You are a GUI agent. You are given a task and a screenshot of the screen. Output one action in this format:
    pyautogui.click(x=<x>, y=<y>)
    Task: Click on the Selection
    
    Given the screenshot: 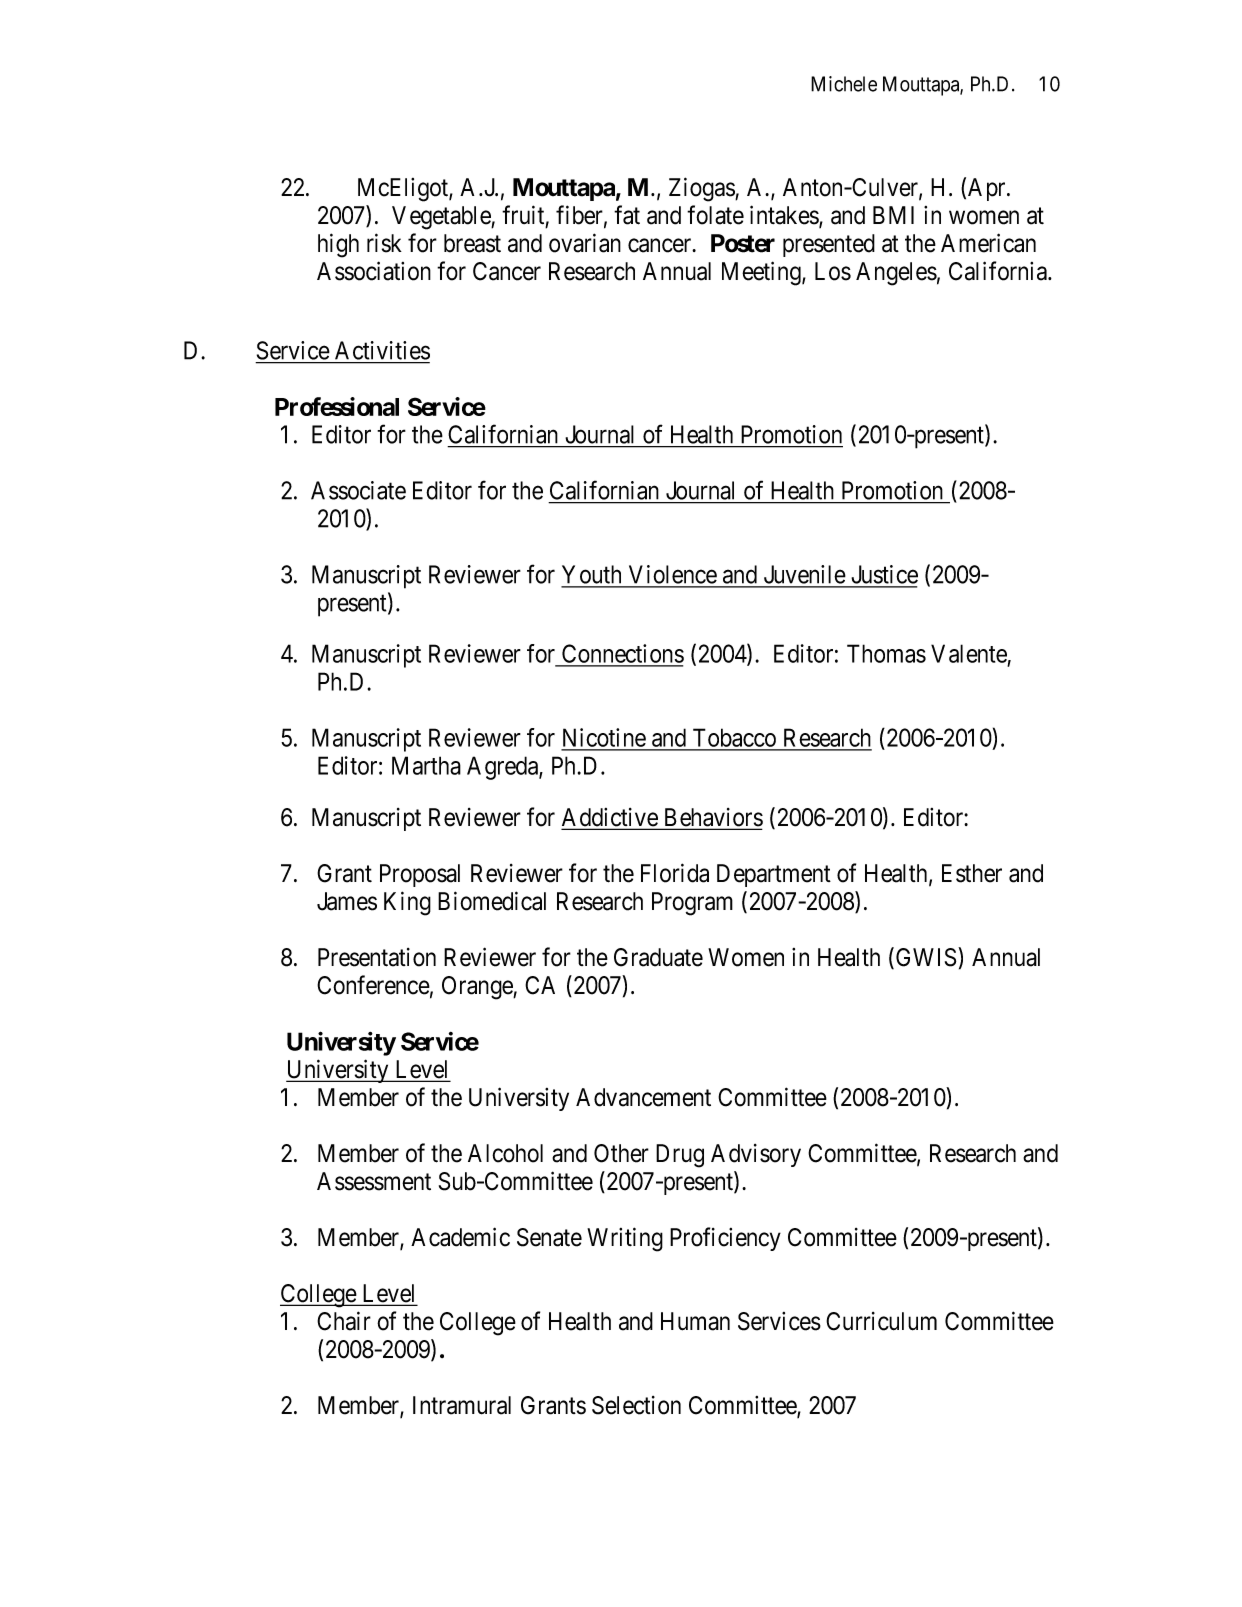 What is the action you would take?
    pyautogui.click(x=636, y=1405)
